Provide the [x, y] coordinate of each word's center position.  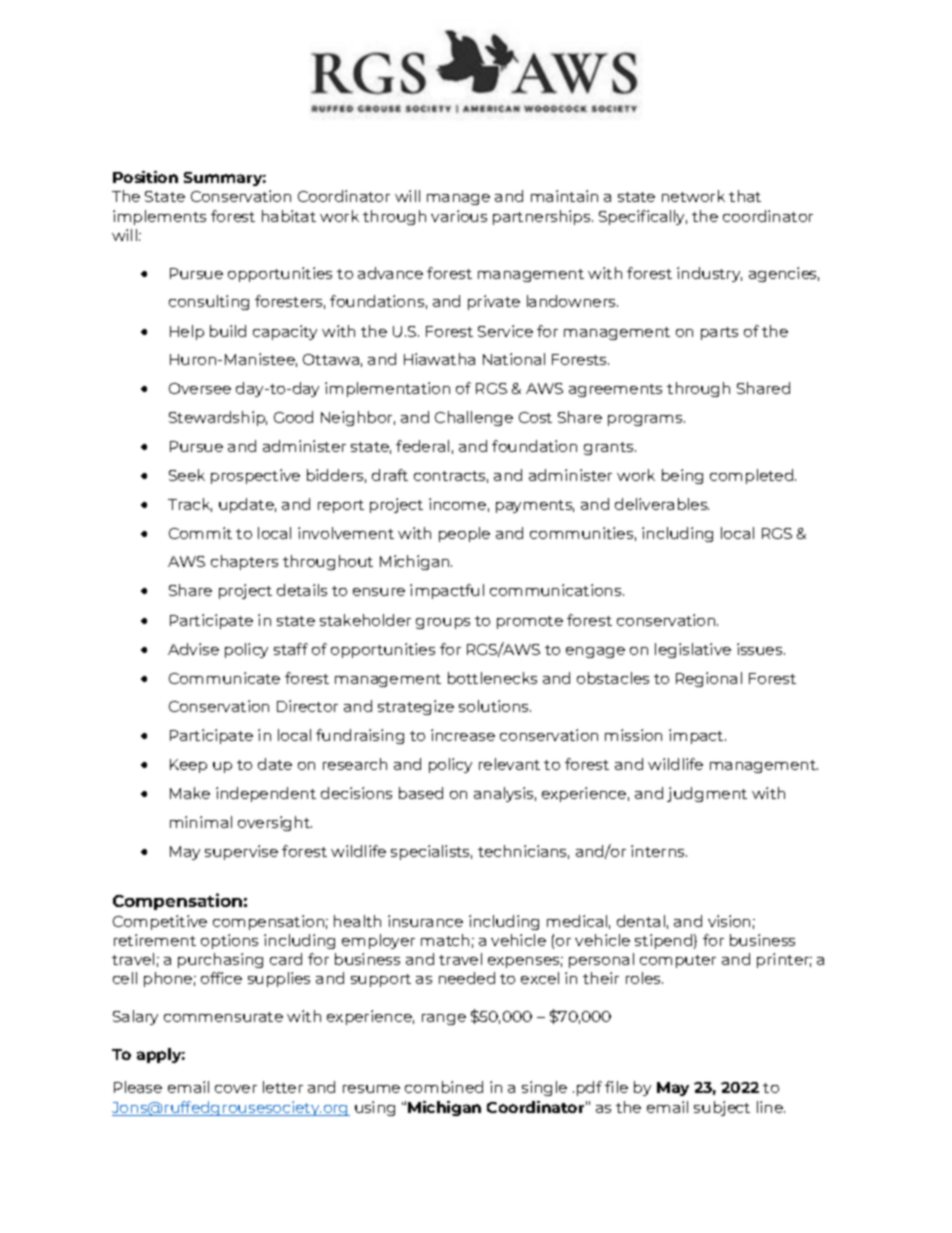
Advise [193, 649]
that [745, 196]
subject [722, 1108]
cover [236, 1089]
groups [443, 623]
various [459, 216]
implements [159, 217]
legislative [693, 650]
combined [444, 1087]
